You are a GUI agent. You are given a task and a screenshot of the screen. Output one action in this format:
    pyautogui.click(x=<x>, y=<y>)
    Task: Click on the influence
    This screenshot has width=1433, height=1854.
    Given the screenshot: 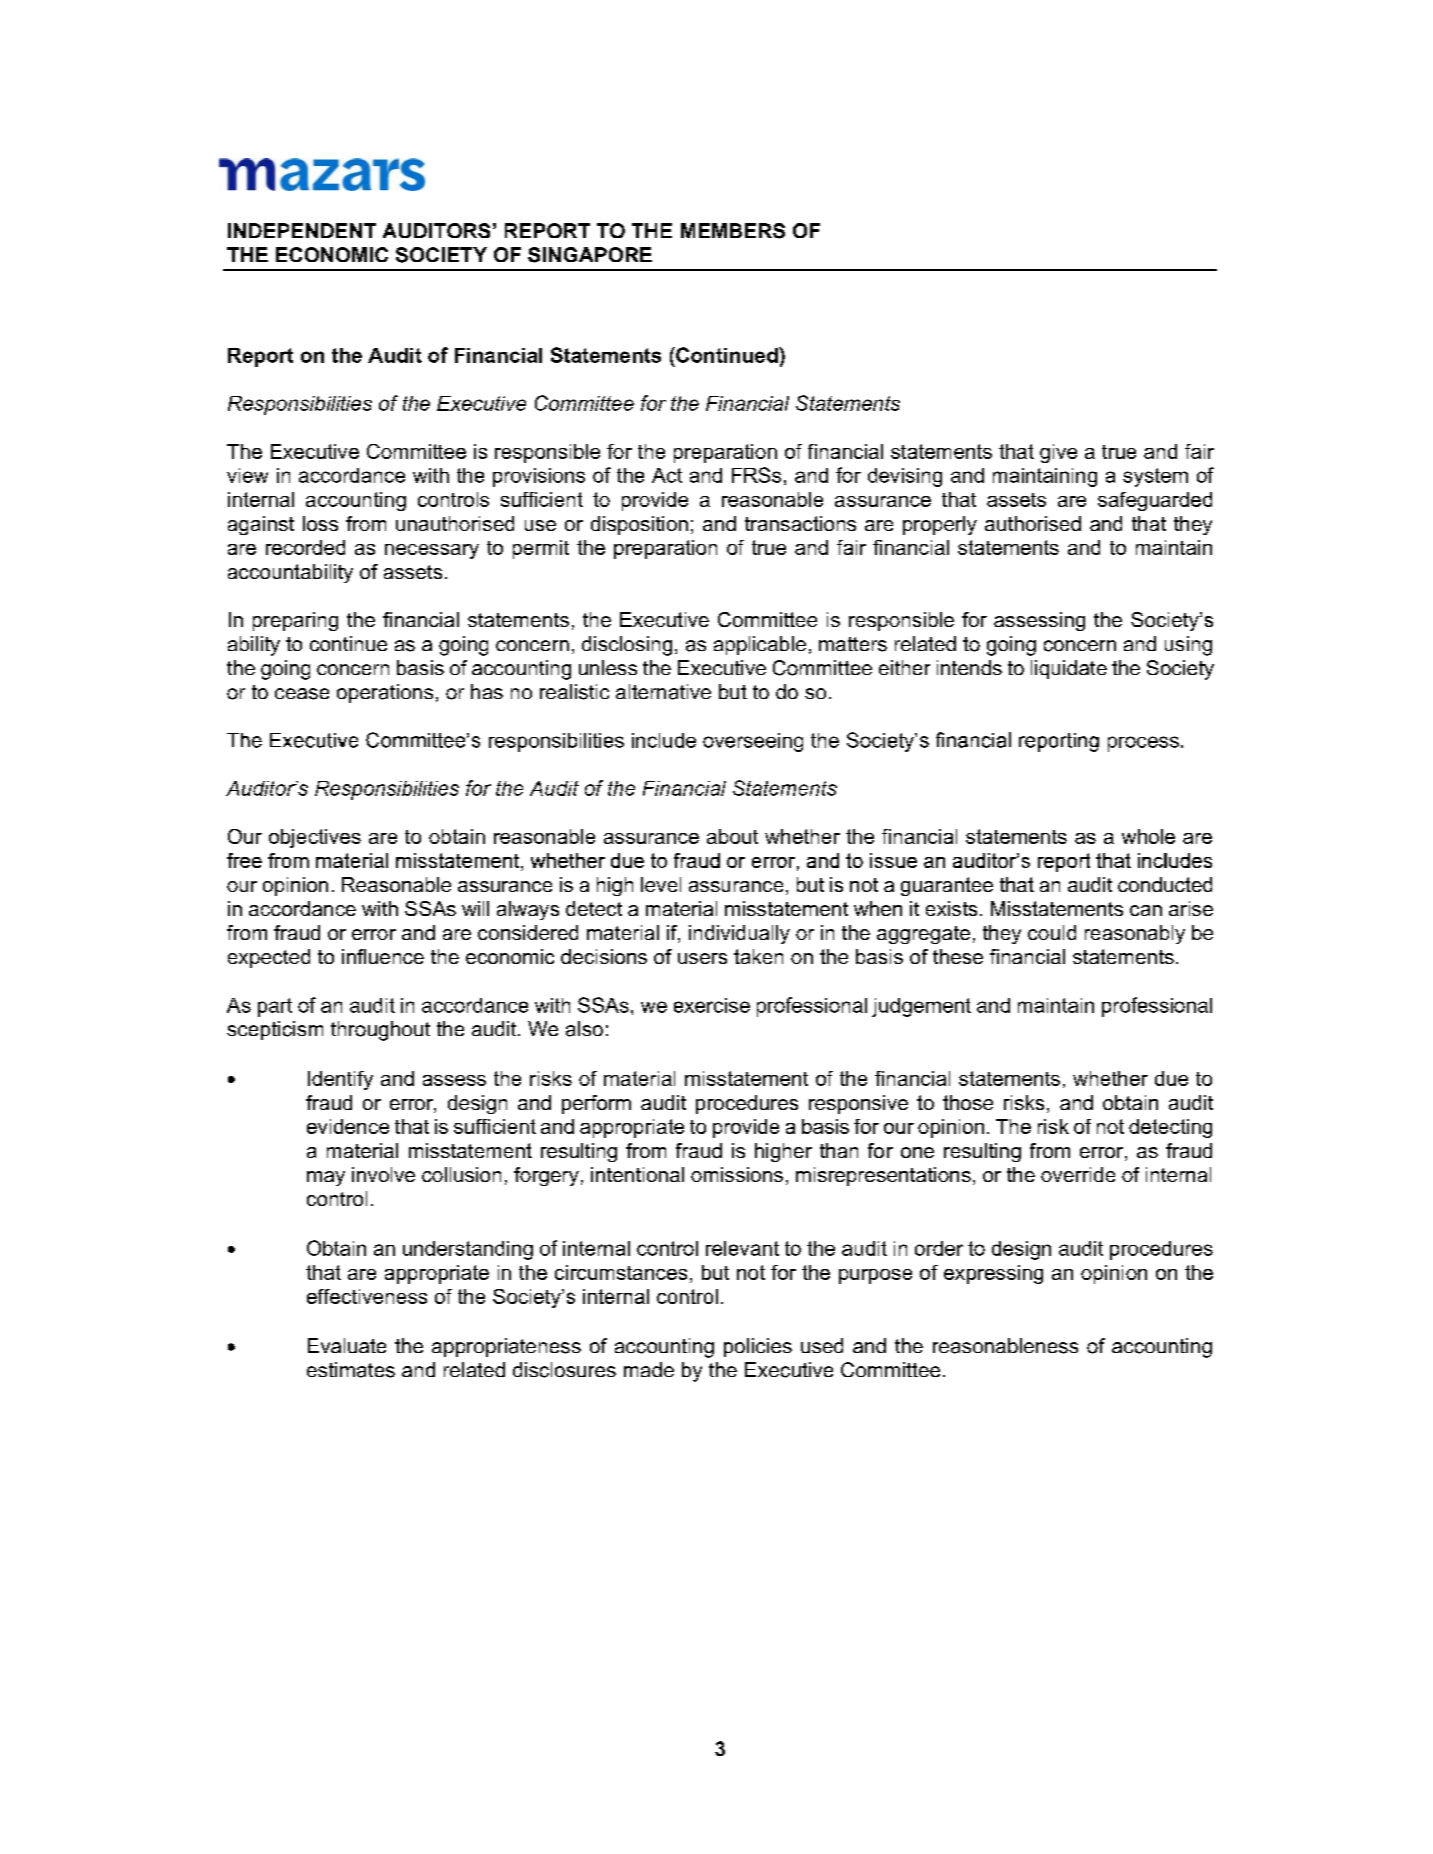 What is the action you would take?
    pyautogui.click(x=383, y=956)
